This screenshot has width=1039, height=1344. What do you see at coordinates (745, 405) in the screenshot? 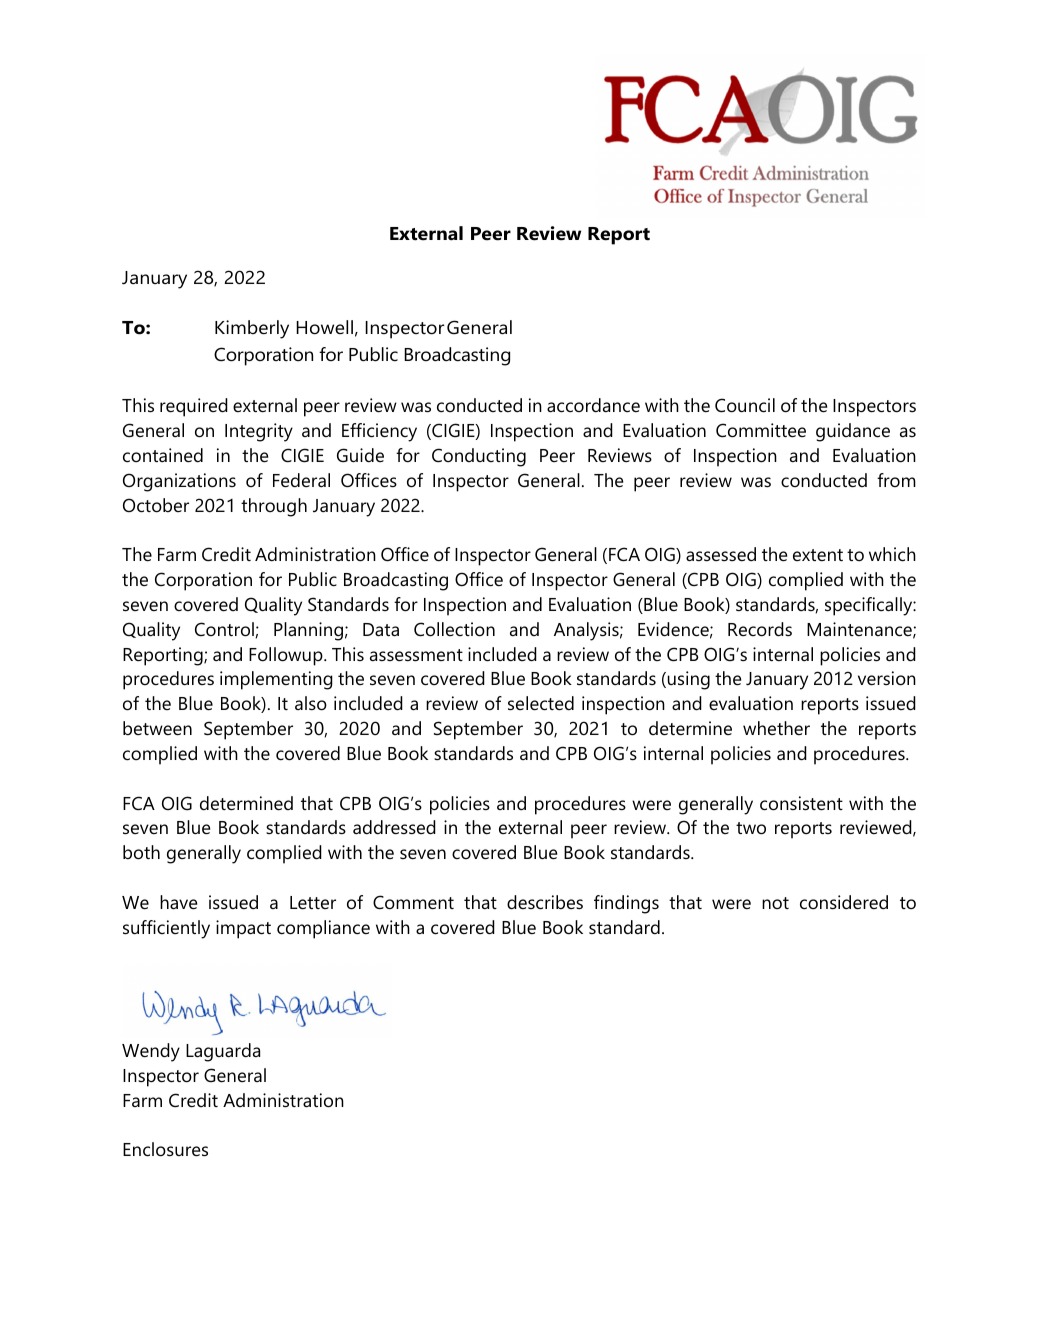
I see `Council` at bounding box center [745, 405].
